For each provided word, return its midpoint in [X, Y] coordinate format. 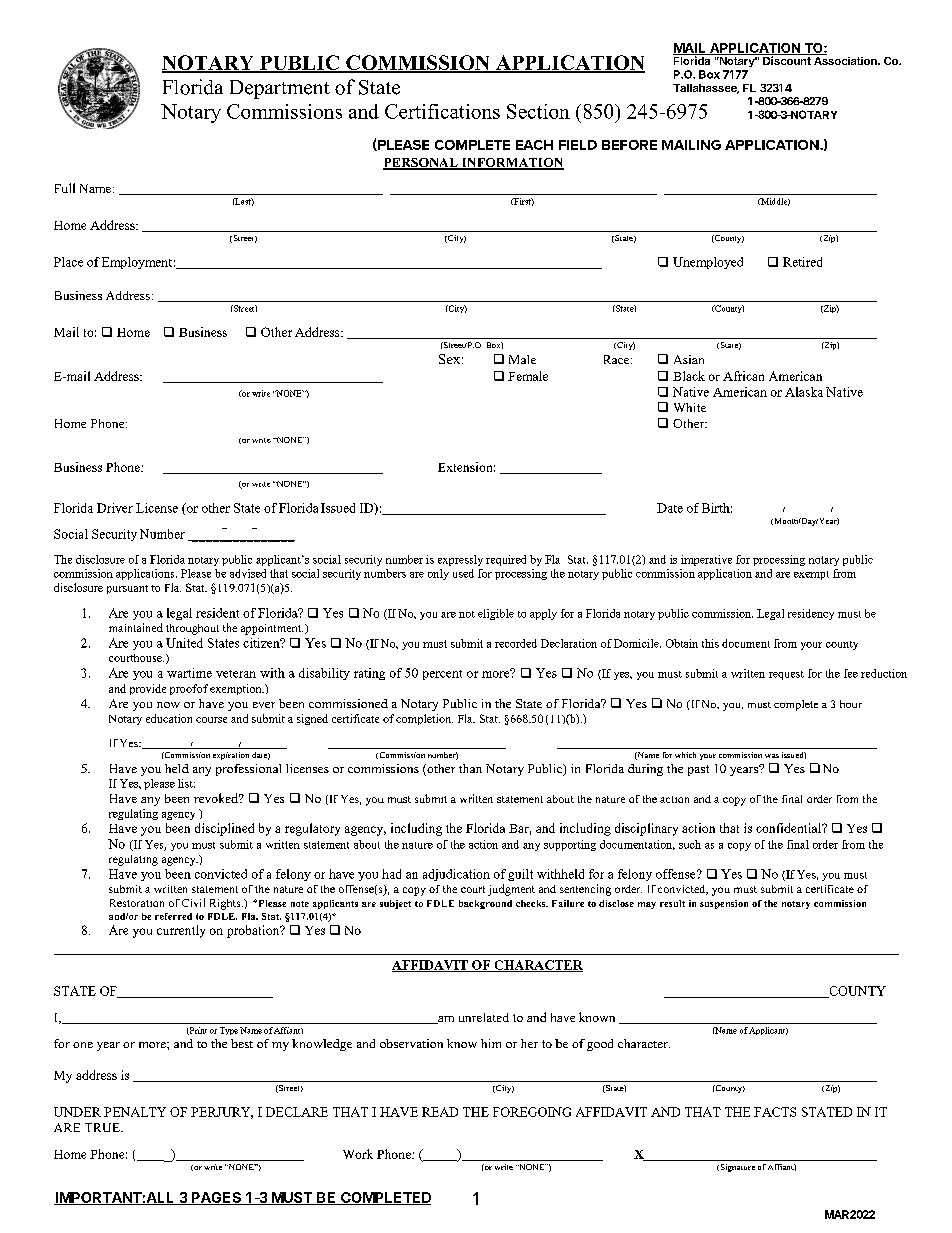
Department [280, 89]
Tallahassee [706, 89]
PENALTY [135, 1112]
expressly [460, 560]
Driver [115, 508]
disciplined [224, 829]
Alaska [804, 392]
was [772, 756]
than [470, 768]
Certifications [442, 111]
